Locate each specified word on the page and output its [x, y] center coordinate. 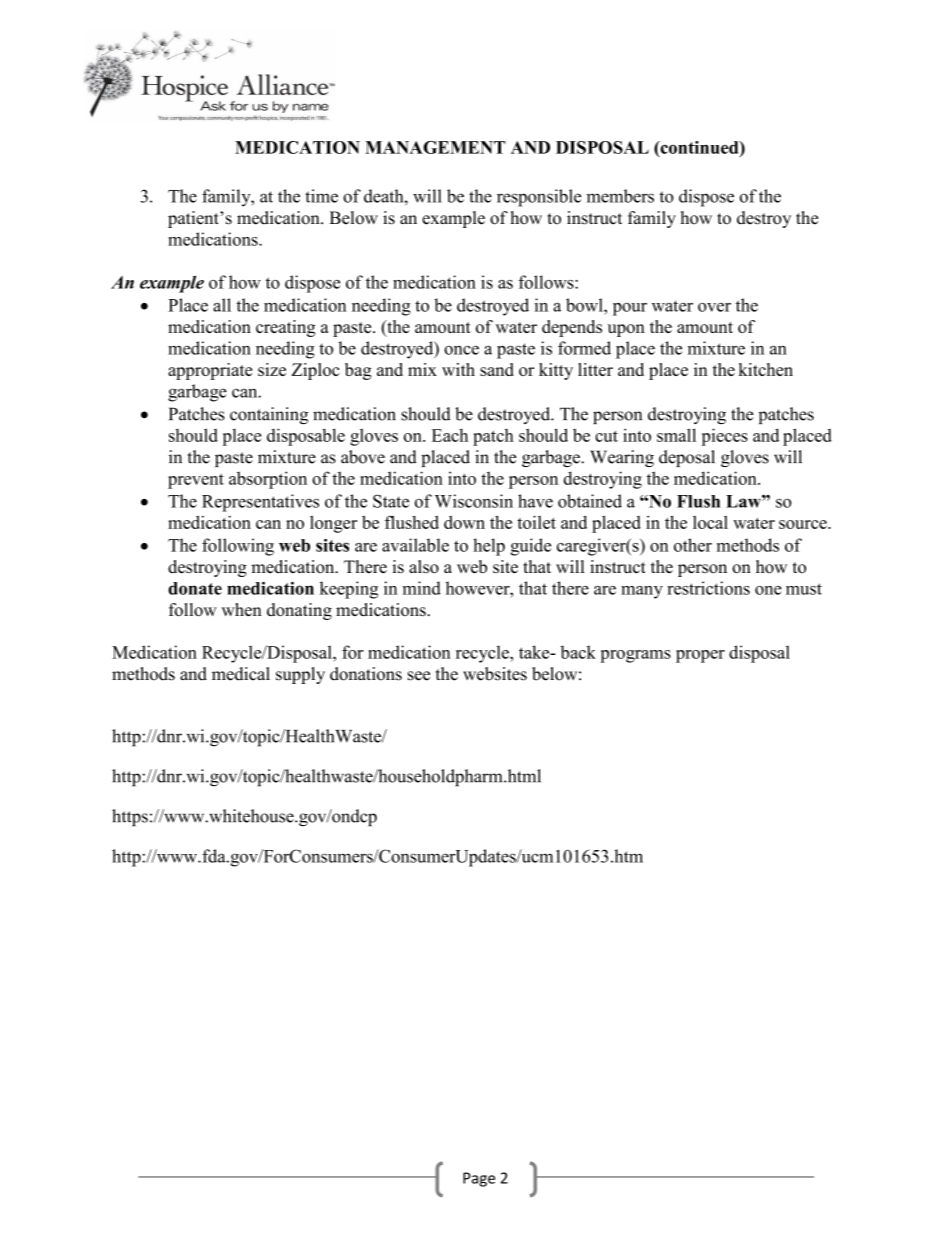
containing [269, 415]
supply [300, 675]
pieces [724, 437]
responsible [539, 198]
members [620, 196]
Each [450, 435]
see [419, 676]
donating [299, 611]
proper [700, 656]
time [321, 196]
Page [479, 1179]
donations [366, 674]
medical [241, 674]
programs [635, 656]
